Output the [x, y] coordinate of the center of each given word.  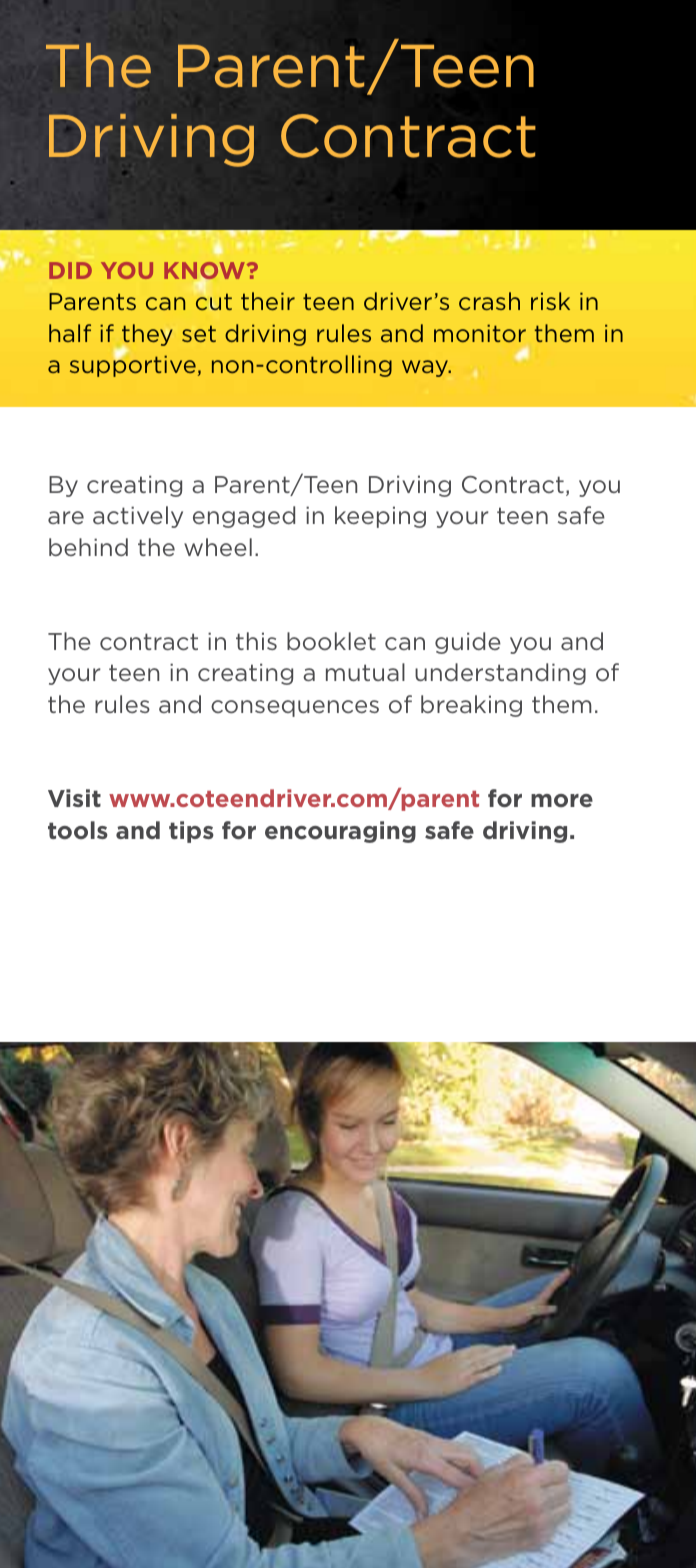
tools [78, 830]
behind [88, 547]
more [562, 800]
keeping [380, 517]
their [268, 301]
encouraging [340, 832]
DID [70, 270]
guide [468, 643]
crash [489, 301]
